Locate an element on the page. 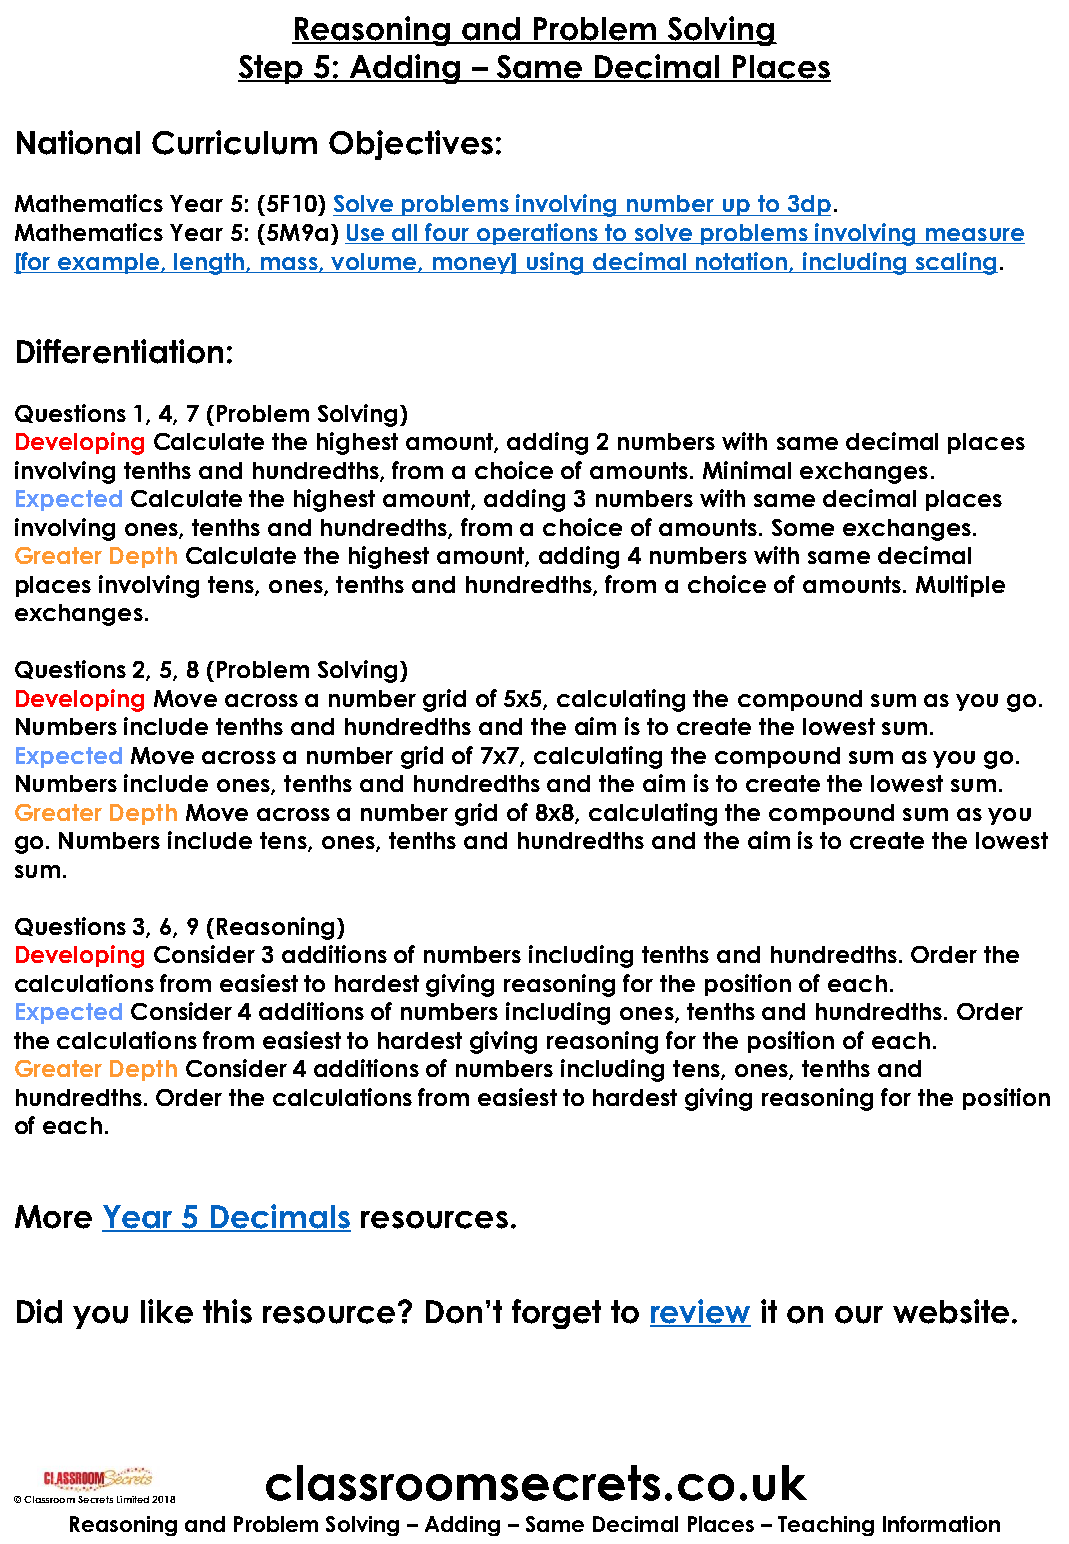  forget is located at coordinates (556, 1314).
